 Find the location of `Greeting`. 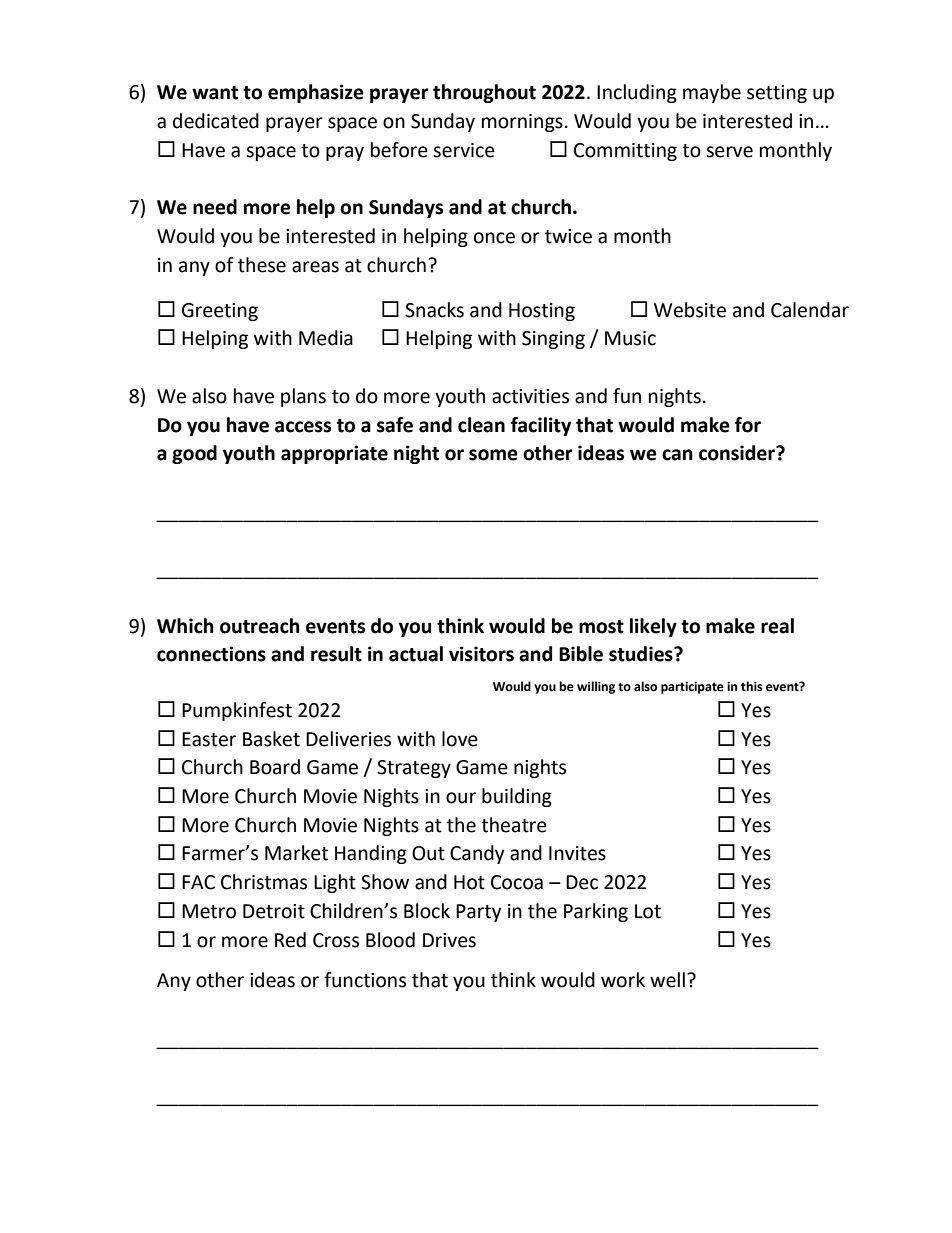

Greeting is located at coordinates (220, 312).
